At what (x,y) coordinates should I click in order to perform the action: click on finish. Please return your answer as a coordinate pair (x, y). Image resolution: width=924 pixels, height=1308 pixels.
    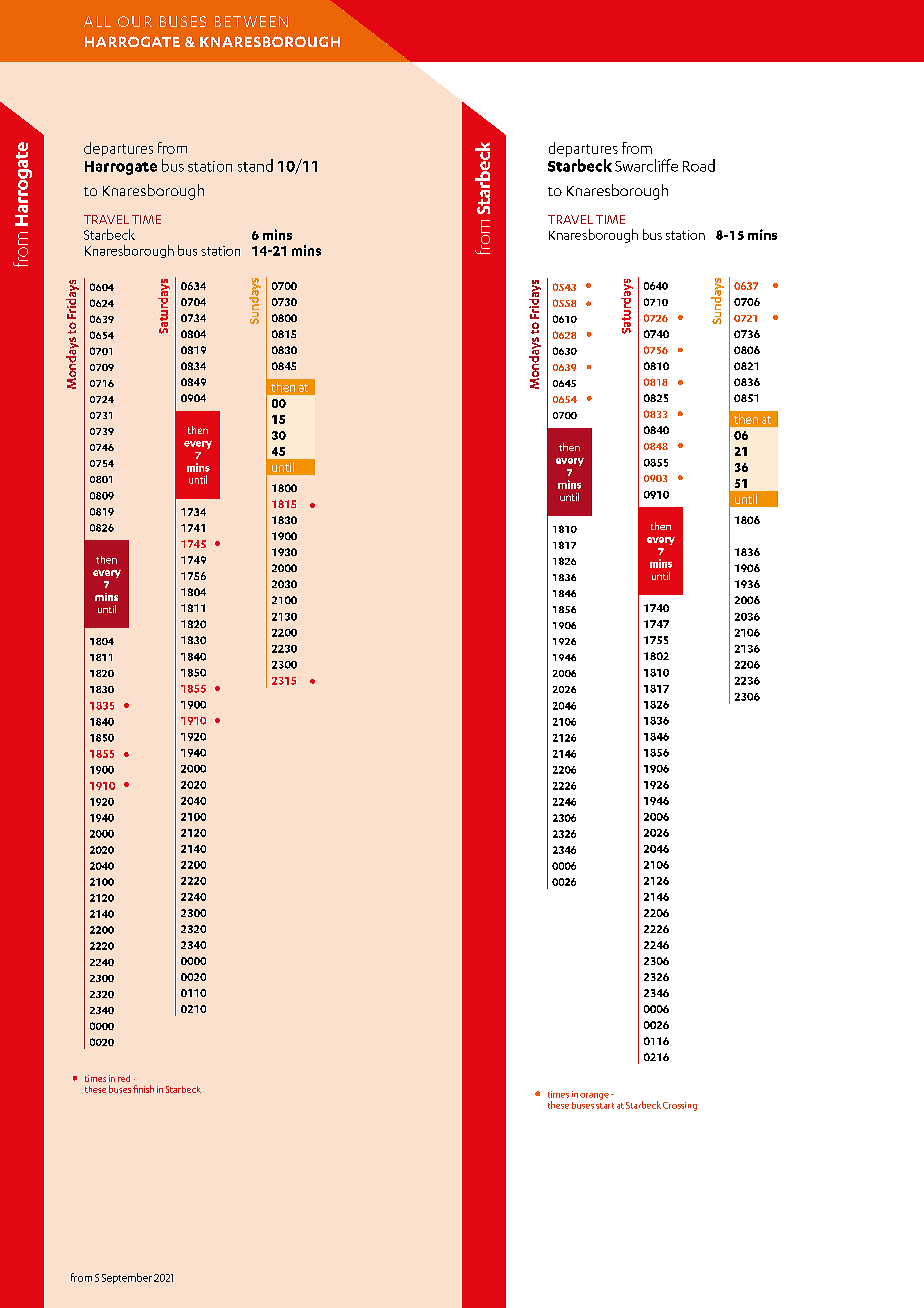
    Looking at the image, I should click on (143, 1089).
